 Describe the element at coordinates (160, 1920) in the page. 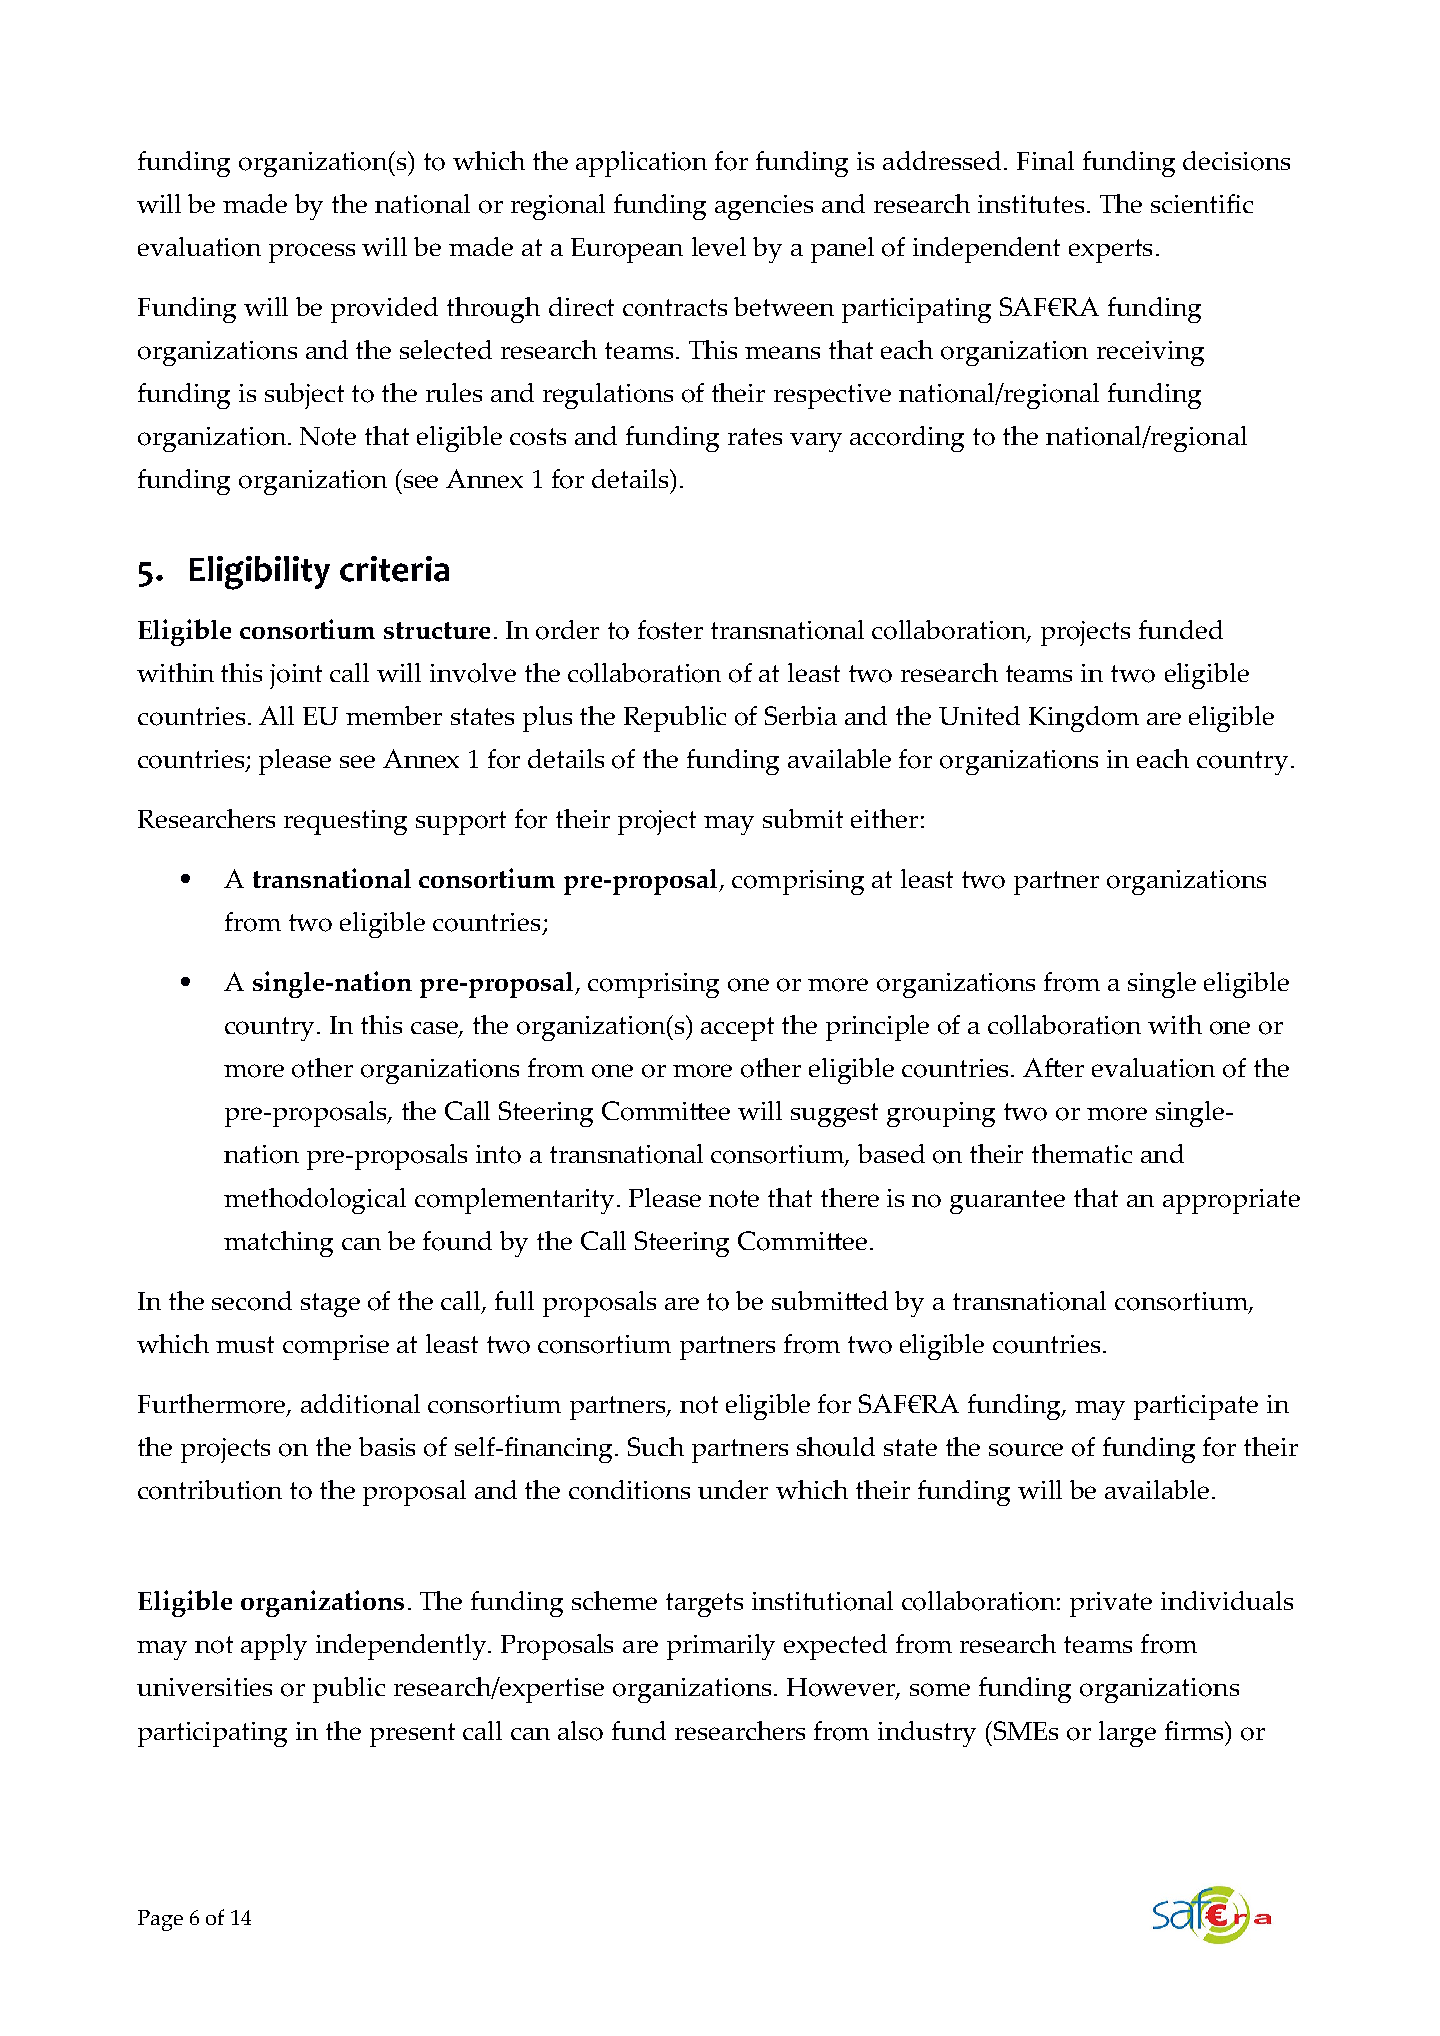

I see `Page` at that location.
